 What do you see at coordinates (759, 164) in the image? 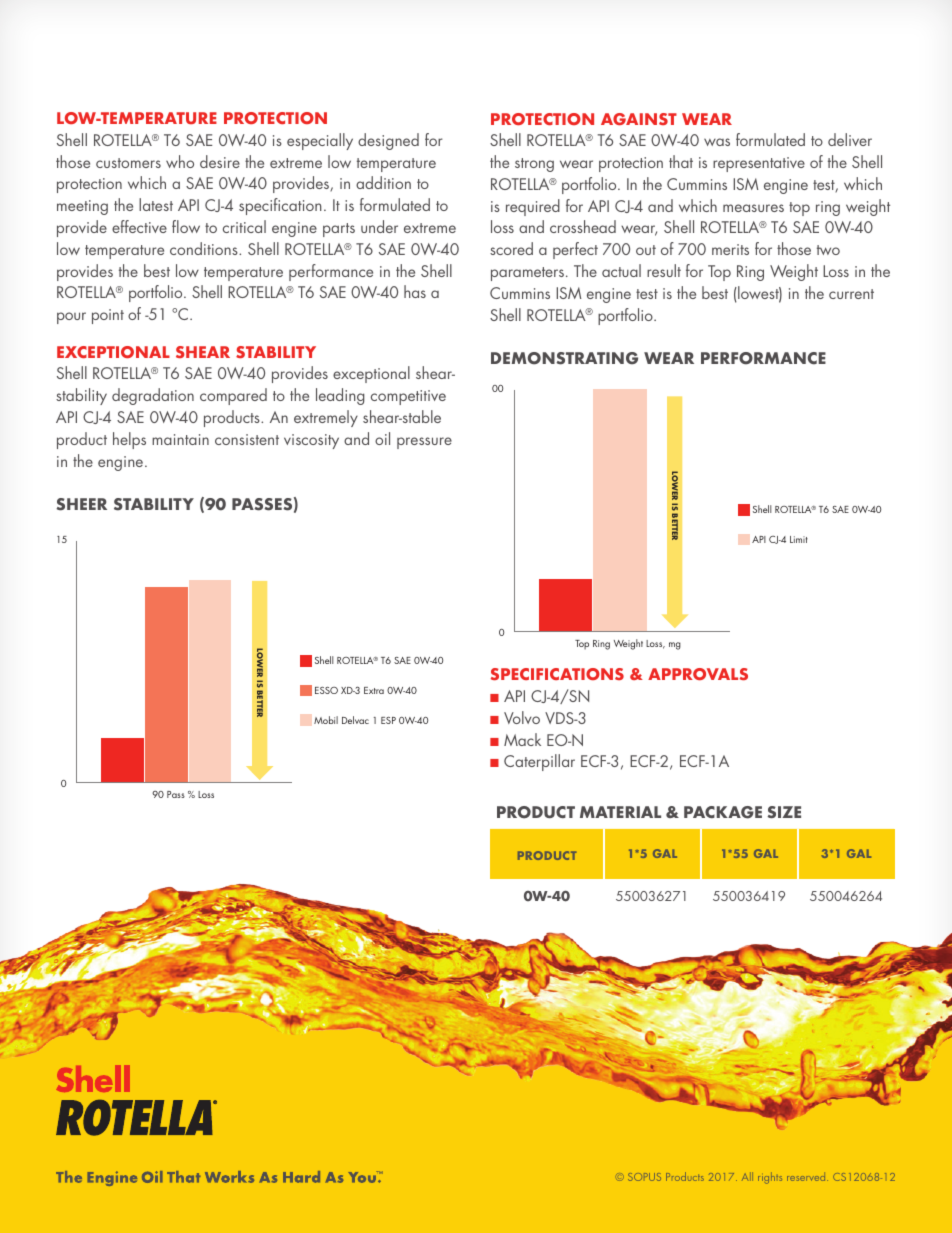
I see `representative` at bounding box center [759, 164].
